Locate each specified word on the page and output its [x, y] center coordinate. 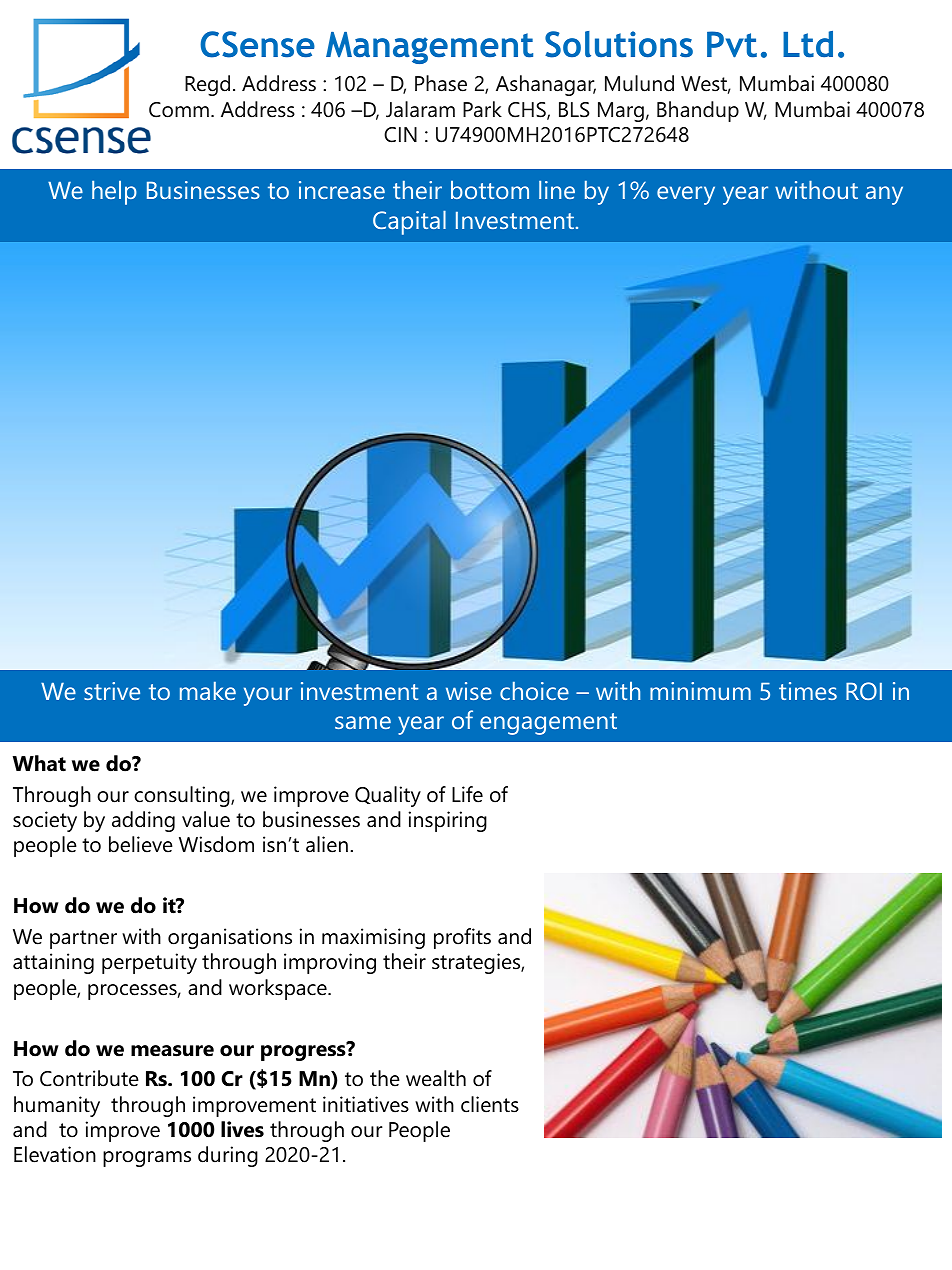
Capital [409, 222]
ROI [864, 691]
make [208, 690]
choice [534, 690]
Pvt [732, 44]
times [808, 691]
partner [83, 939]
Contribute [89, 1078]
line [557, 189]
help [114, 192]
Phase [441, 83]
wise [469, 691]
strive [112, 691]
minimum [700, 691]
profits [462, 938]
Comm [179, 110]
